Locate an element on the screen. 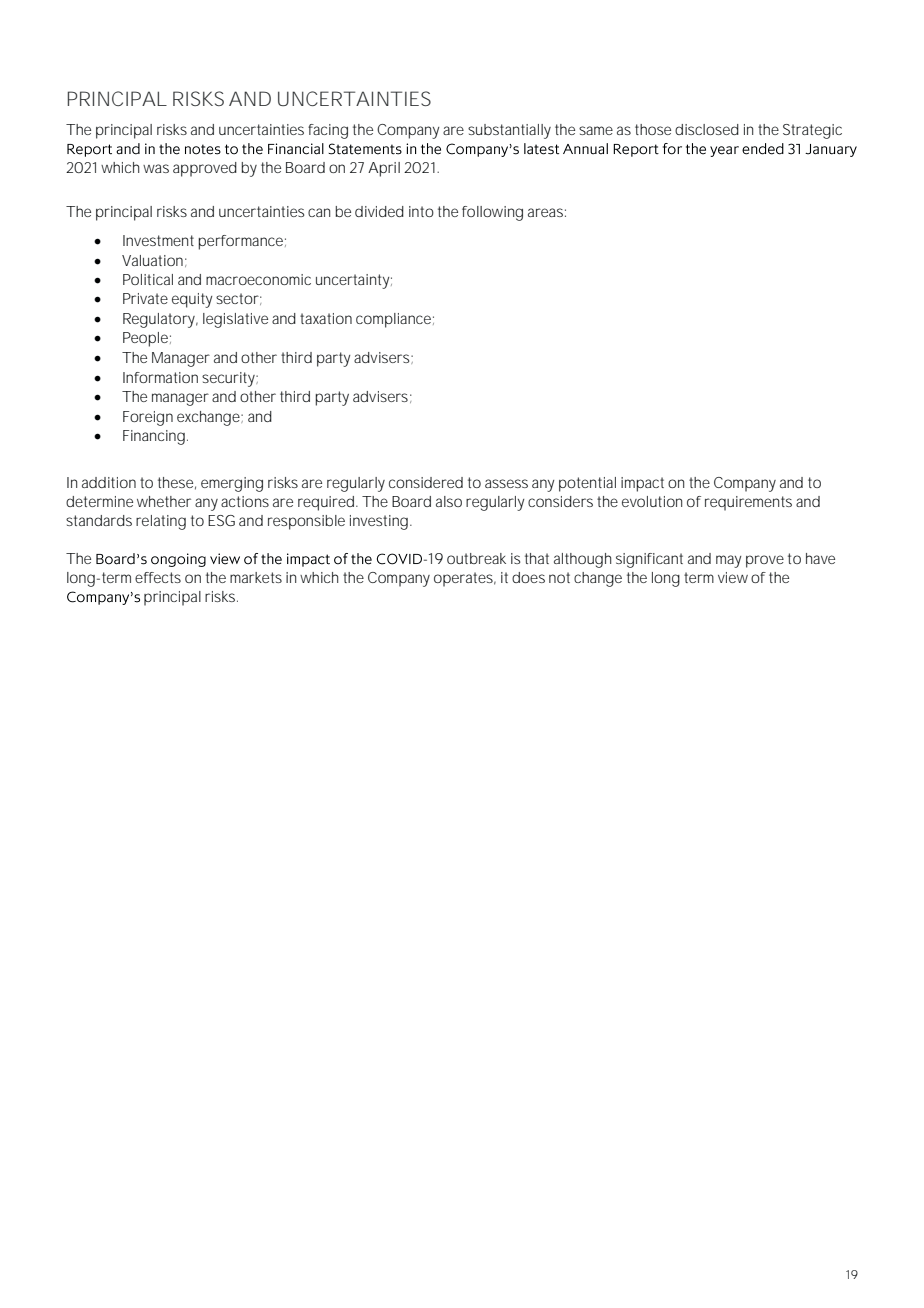  effects is located at coordinates (158, 577).
